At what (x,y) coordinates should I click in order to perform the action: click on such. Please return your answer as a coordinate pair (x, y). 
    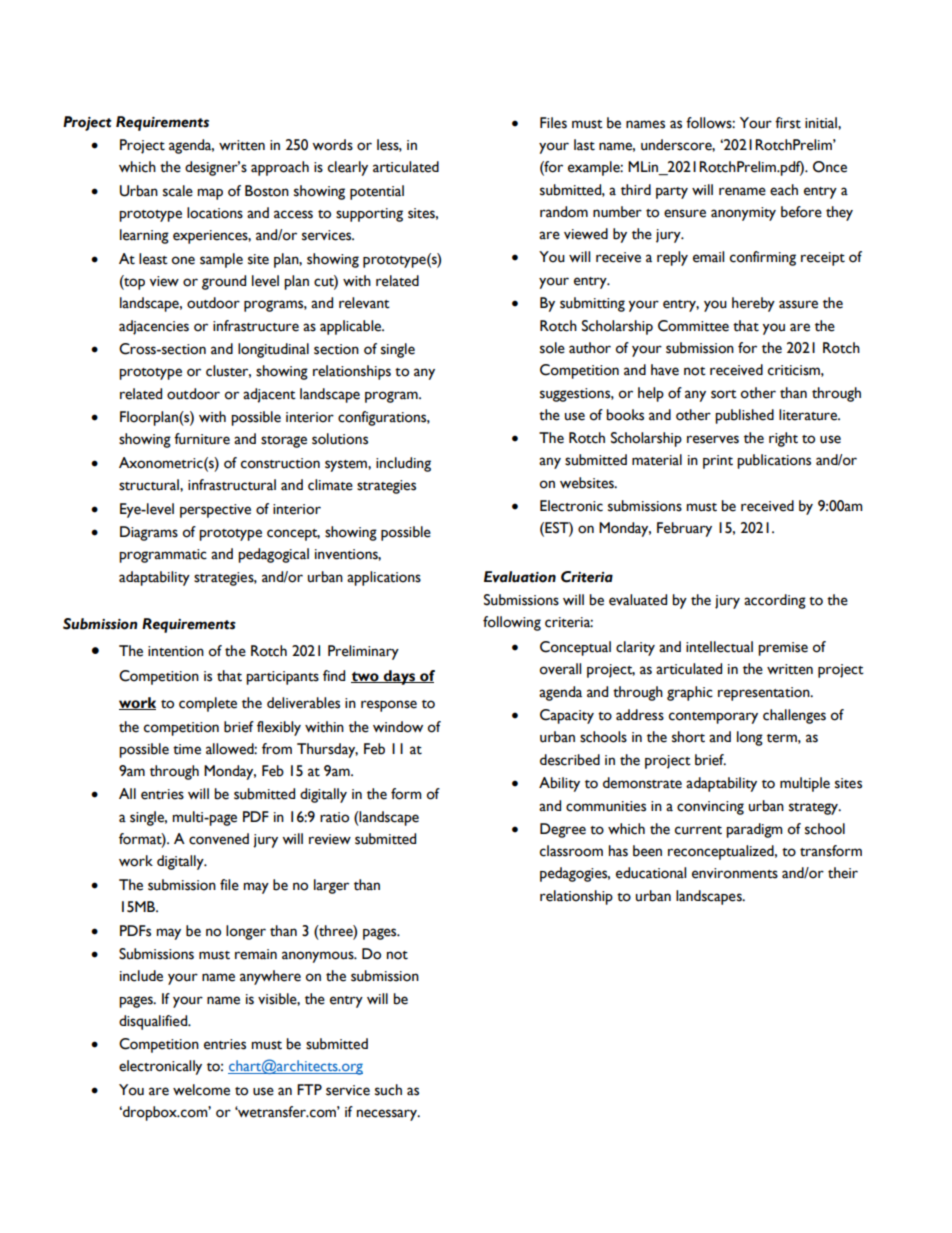
    Looking at the image, I should click on (388, 1090).
